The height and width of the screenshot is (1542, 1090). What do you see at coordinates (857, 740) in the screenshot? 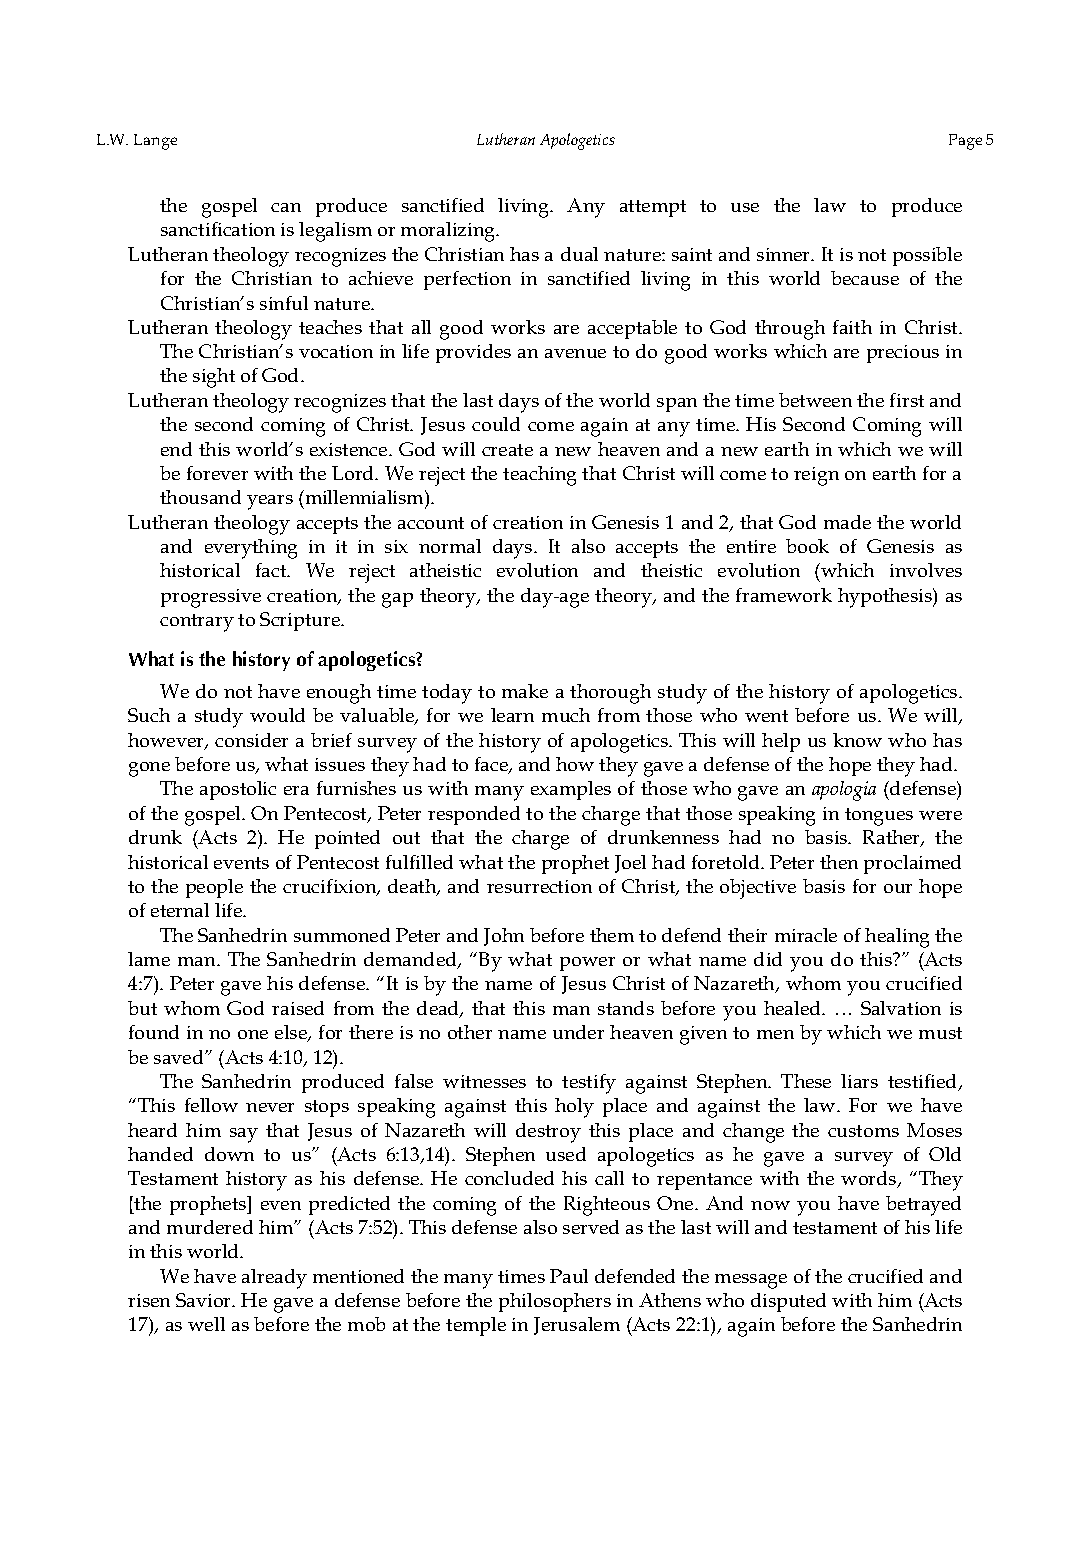
I see `know` at bounding box center [857, 740].
